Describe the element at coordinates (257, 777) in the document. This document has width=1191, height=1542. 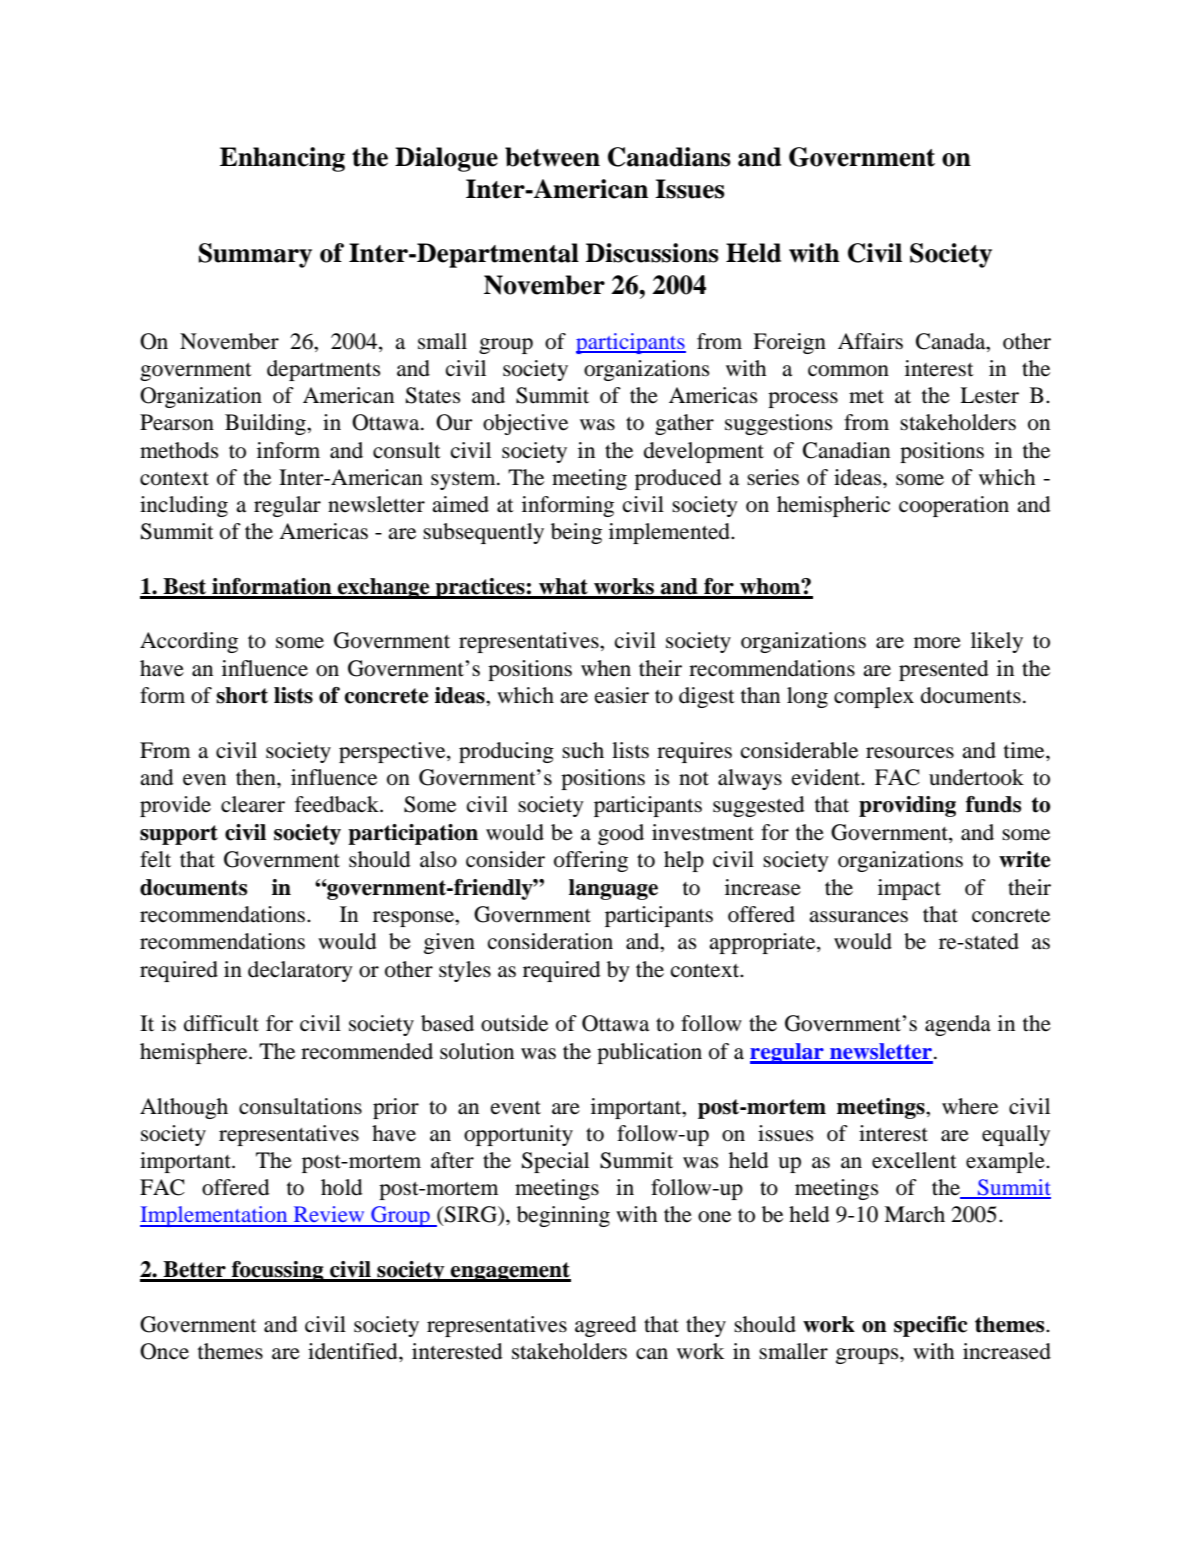
I see `then` at that location.
